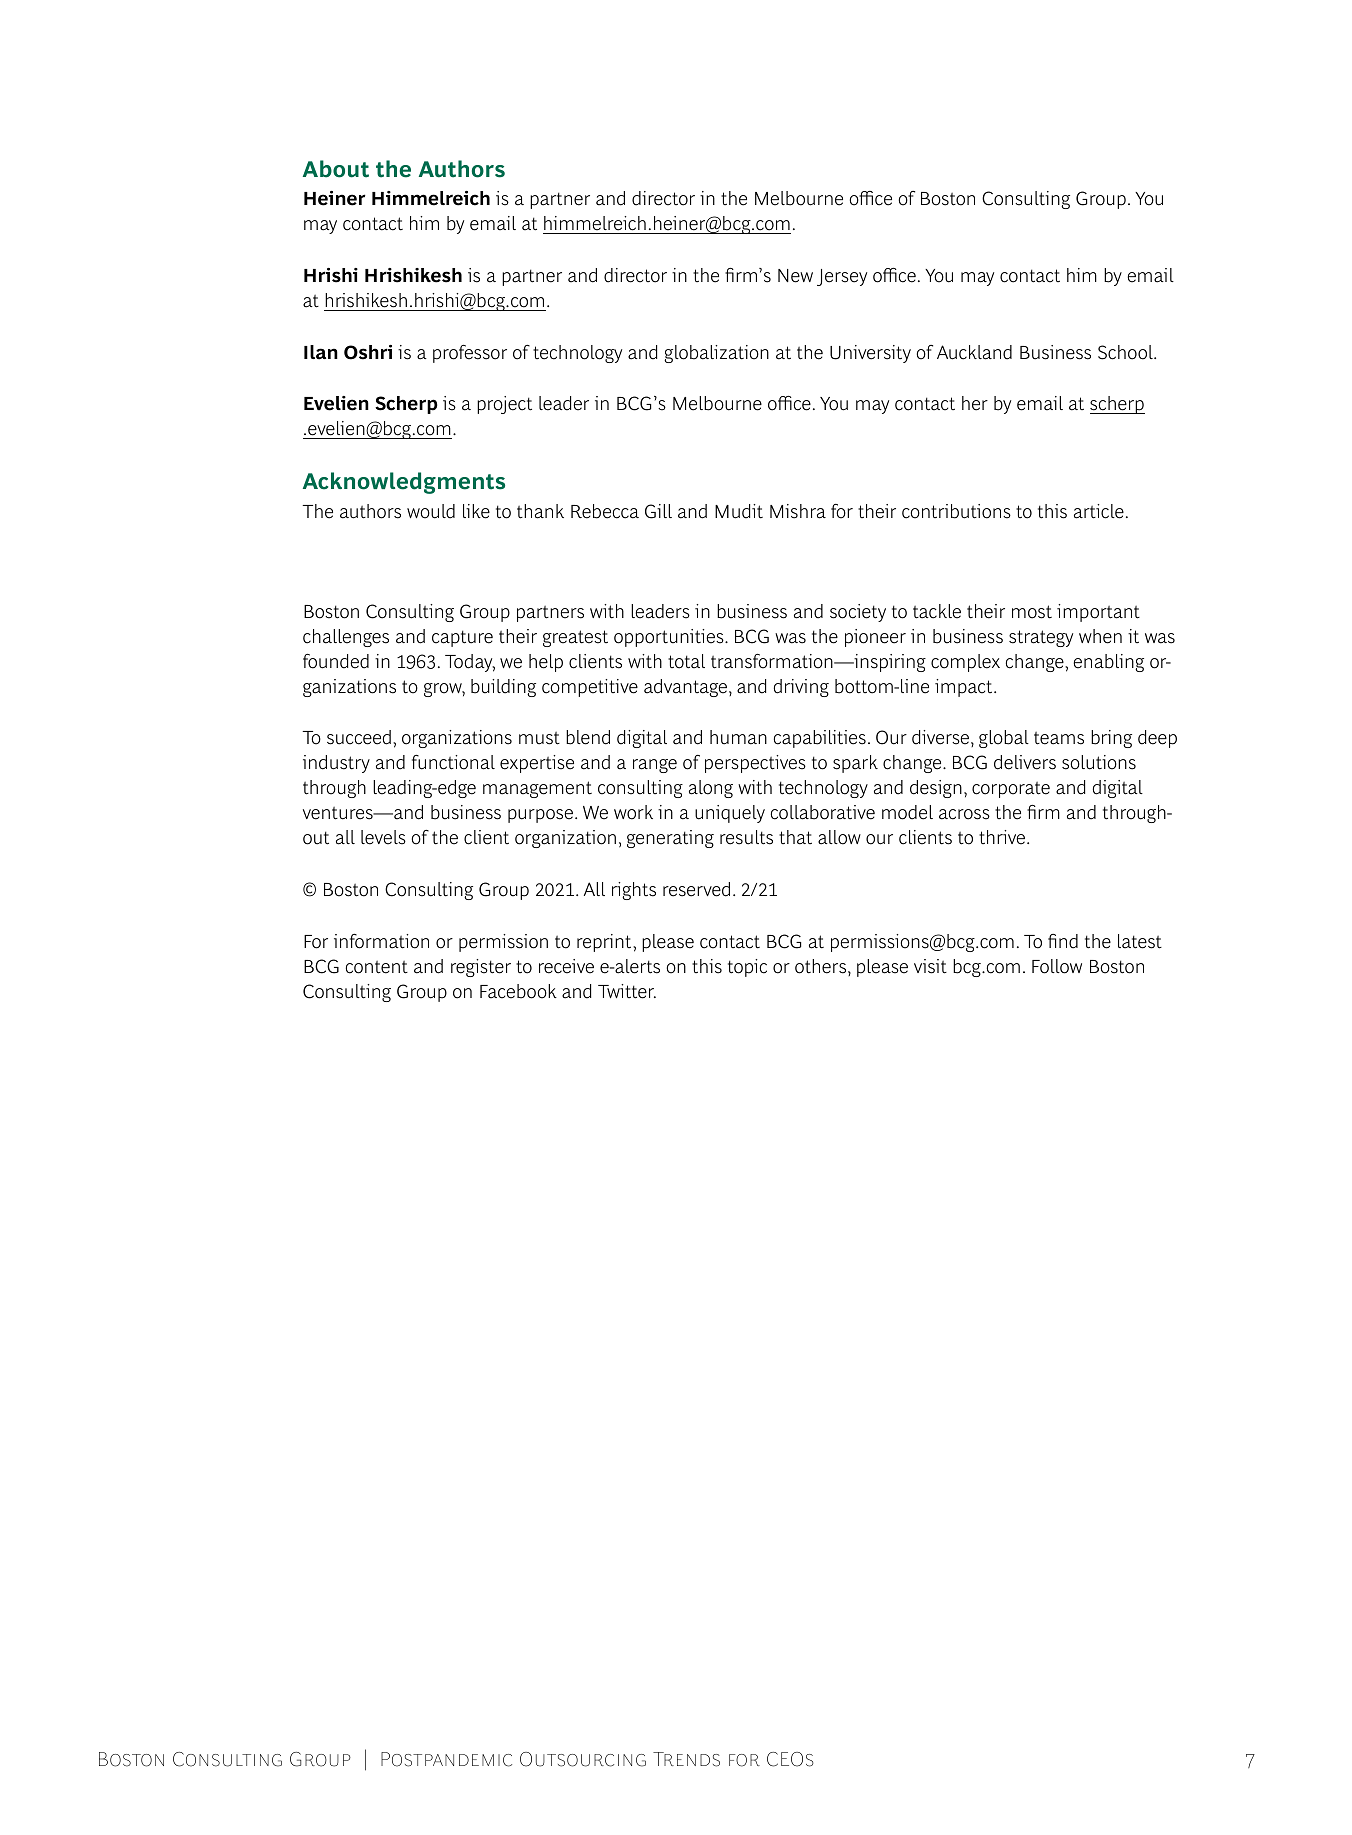 This page has height=1835, width=1352. Describe the element at coordinates (1126, 352) in the page. I see `School` at that location.
